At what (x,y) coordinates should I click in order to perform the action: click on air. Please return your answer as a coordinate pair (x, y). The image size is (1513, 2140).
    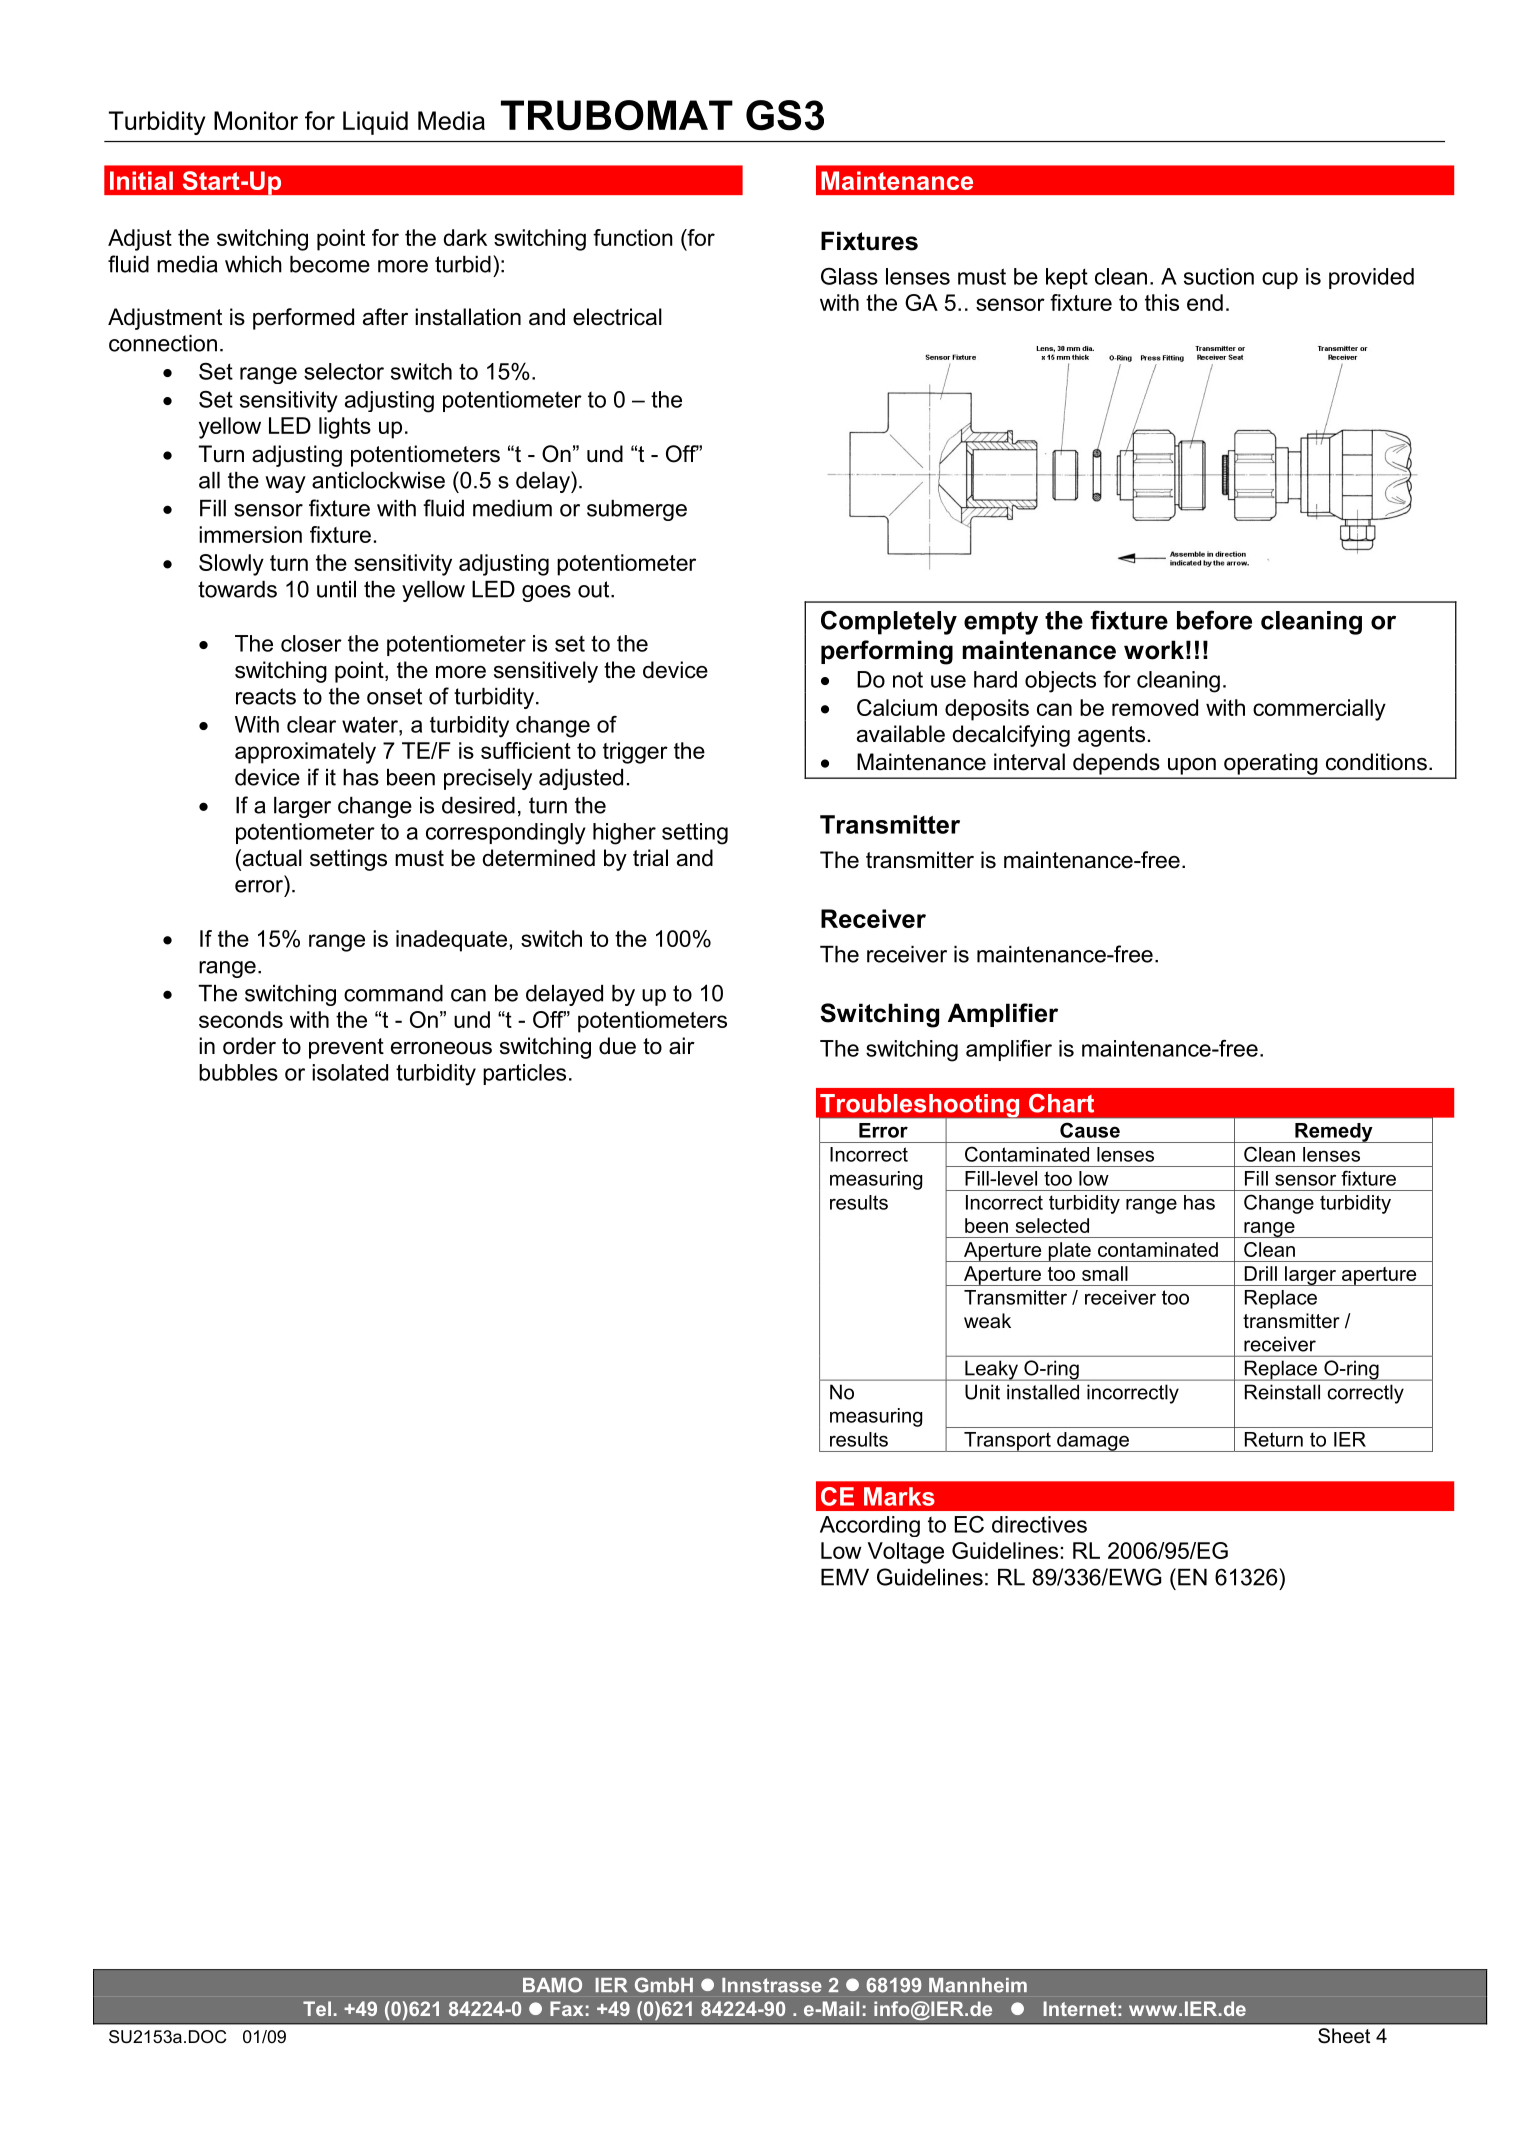
    Looking at the image, I should click on (682, 1046).
